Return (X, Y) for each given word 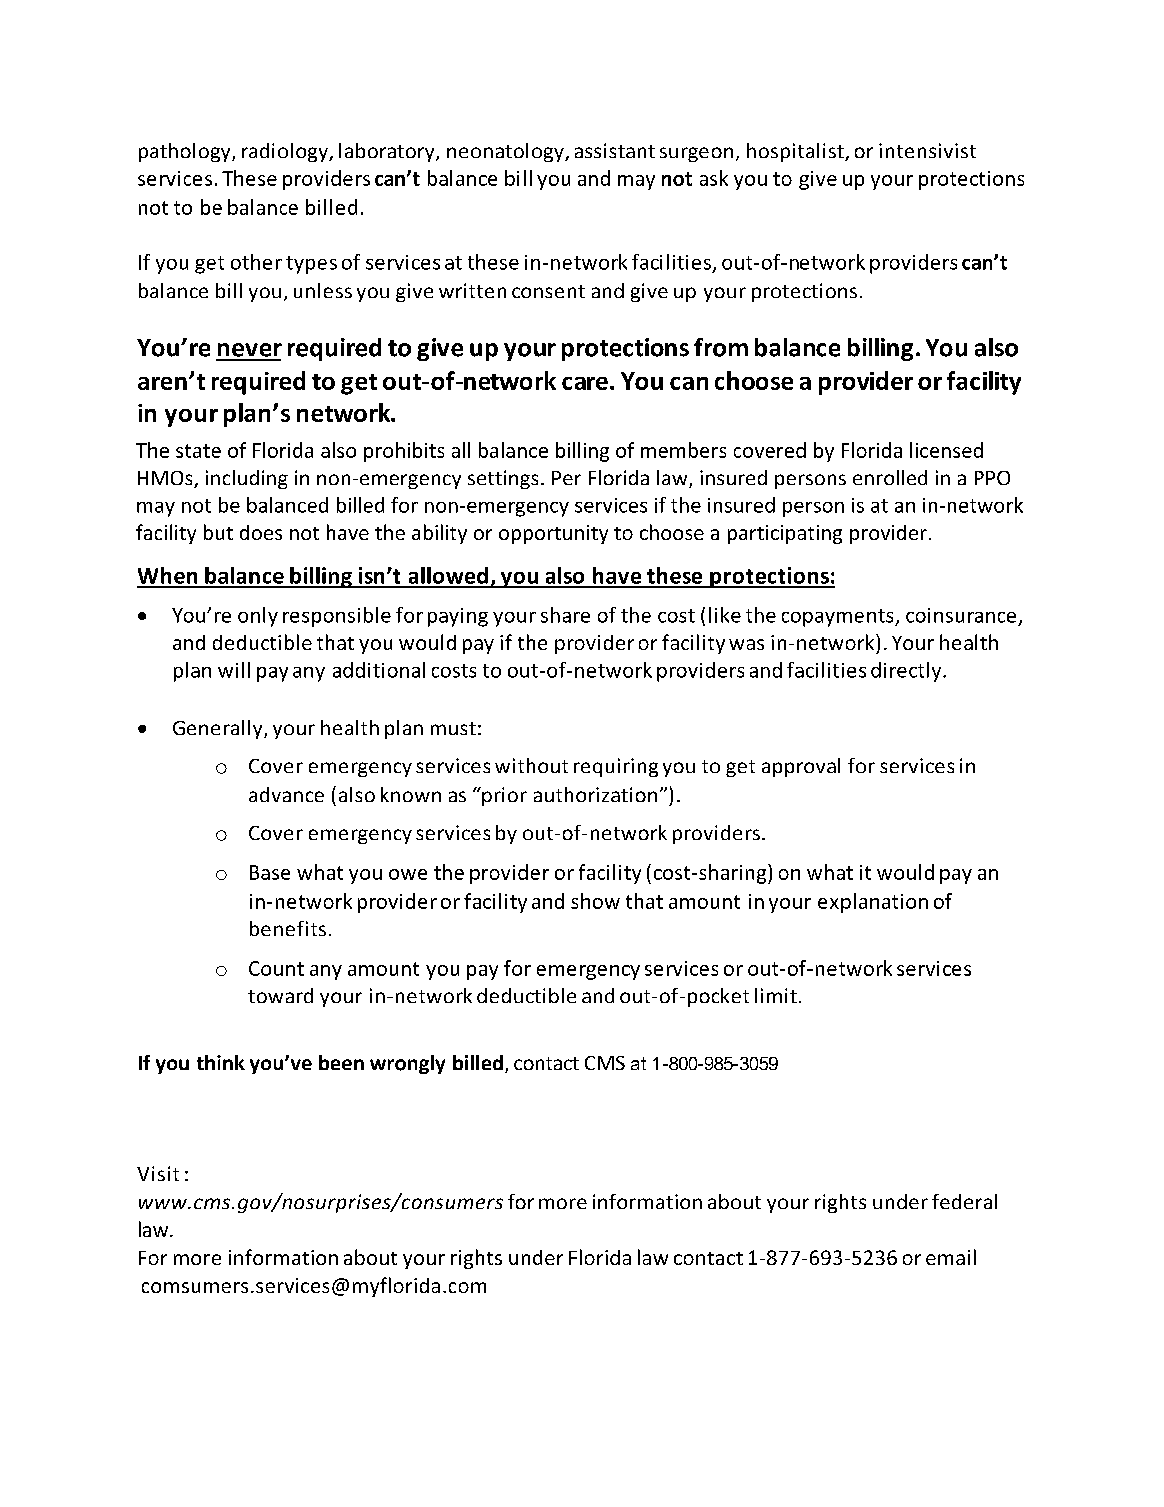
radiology (286, 152)
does (261, 532)
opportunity (553, 534)
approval (801, 767)
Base (270, 872)
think (221, 1062)
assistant (615, 150)
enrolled (890, 477)
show (595, 901)
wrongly (407, 1064)
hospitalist (796, 152)
